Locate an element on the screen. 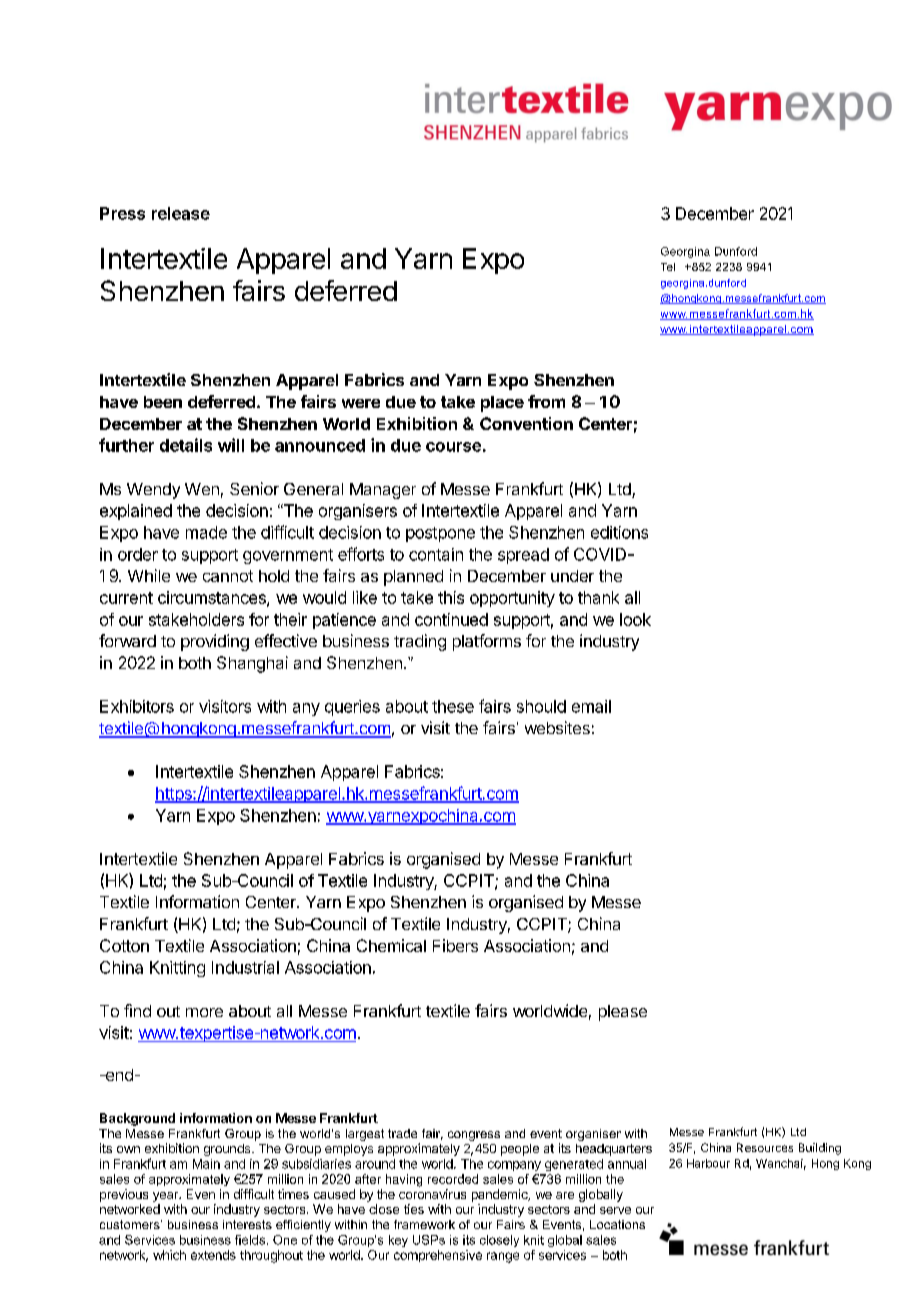 The image size is (924, 1308). email is located at coordinates (591, 706).
